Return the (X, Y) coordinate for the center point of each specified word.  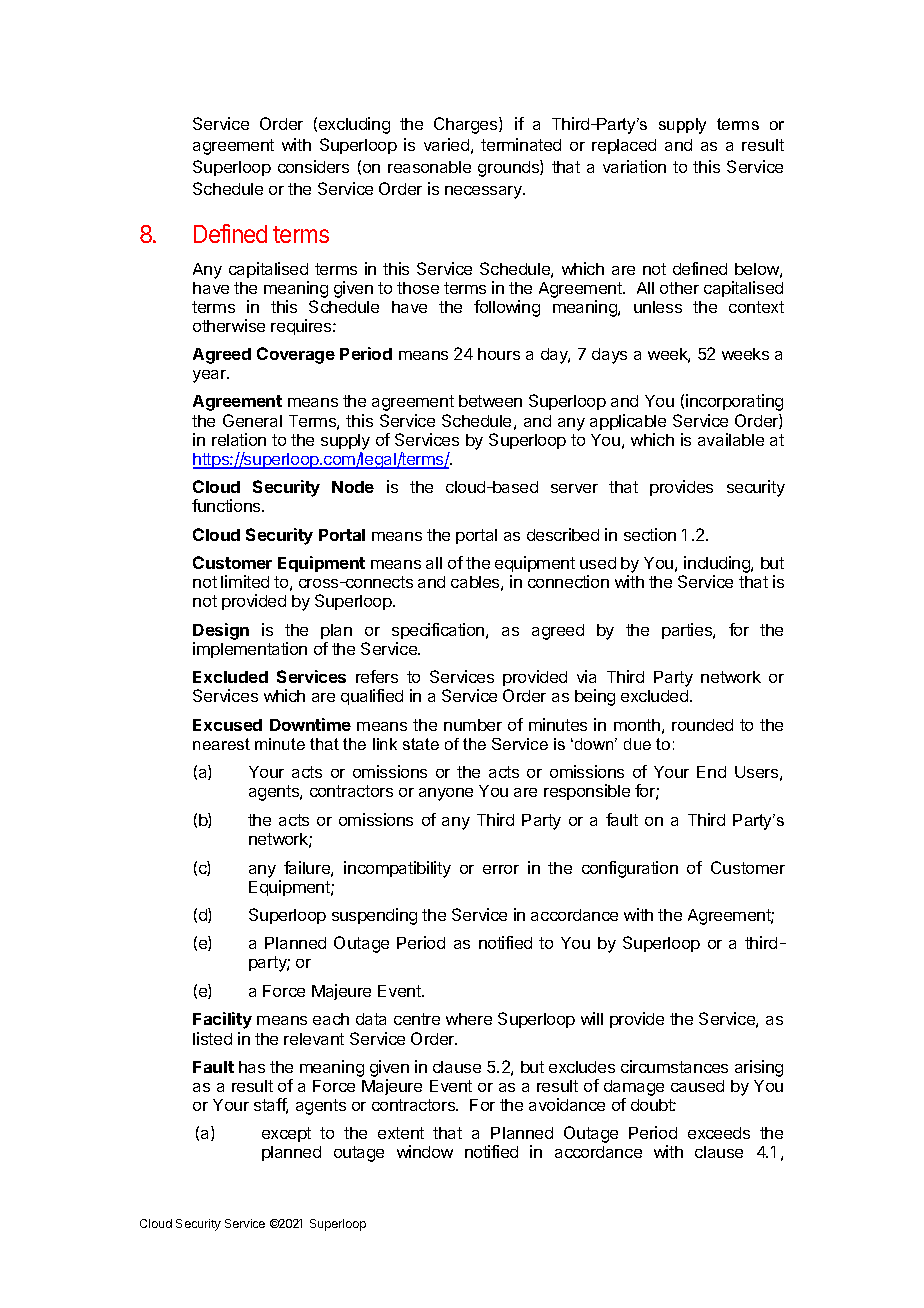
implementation (250, 650)
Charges (467, 125)
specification (439, 631)
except (286, 1134)
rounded (702, 725)
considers (313, 166)
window (425, 1151)
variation (634, 166)
